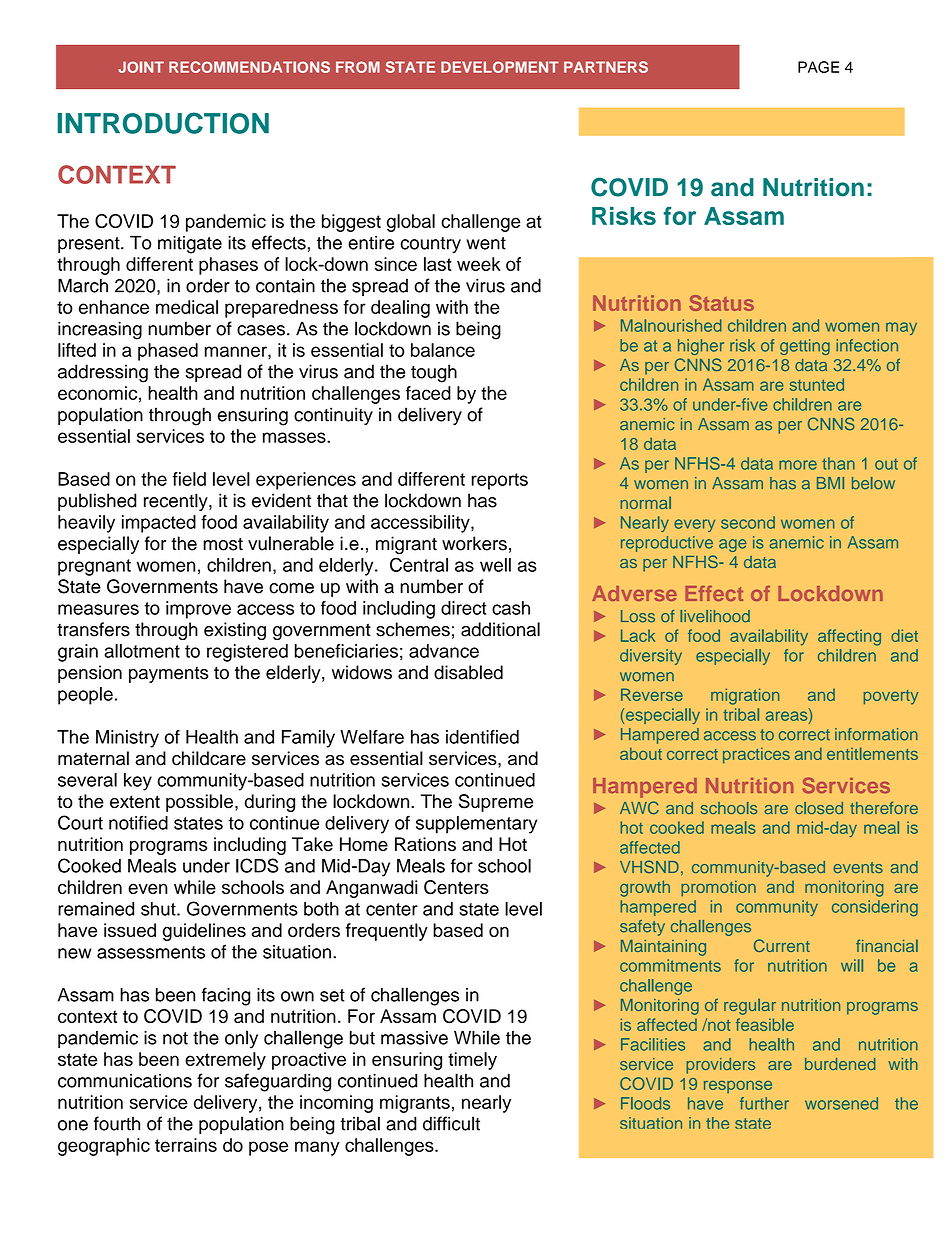 Image resolution: width=952 pixels, height=1233 pixels. I want to click on difficult, so click(451, 1123).
